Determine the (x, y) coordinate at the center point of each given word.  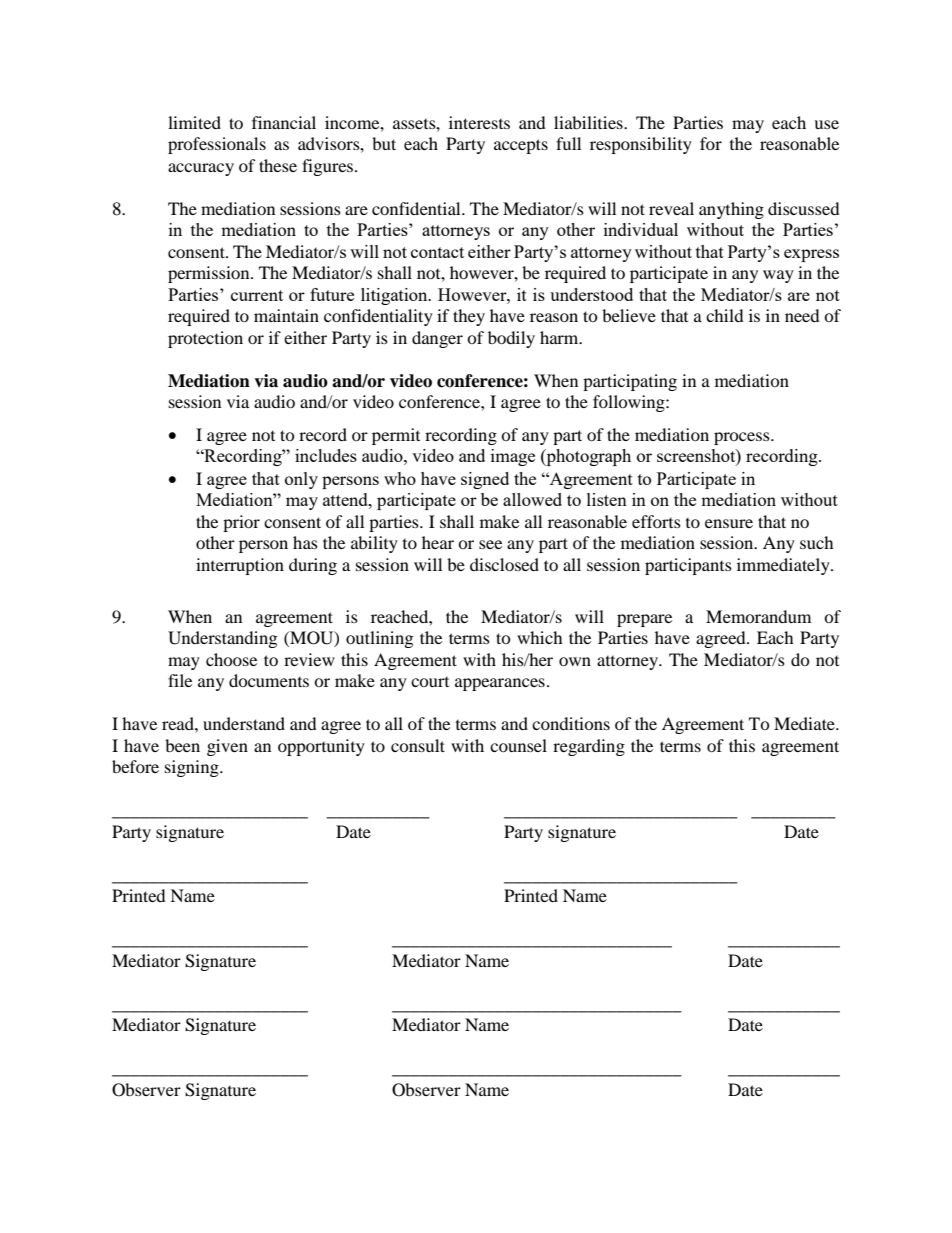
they (469, 317)
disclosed (504, 564)
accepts (521, 146)
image (513, 457)
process (743, 438)
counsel (518, 745)
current (257, 295)
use (826, 124)
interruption (240, 566)
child (725, 315)
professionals (217, 145)
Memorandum (758, 616)
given (227, 747)
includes (326, 455)
